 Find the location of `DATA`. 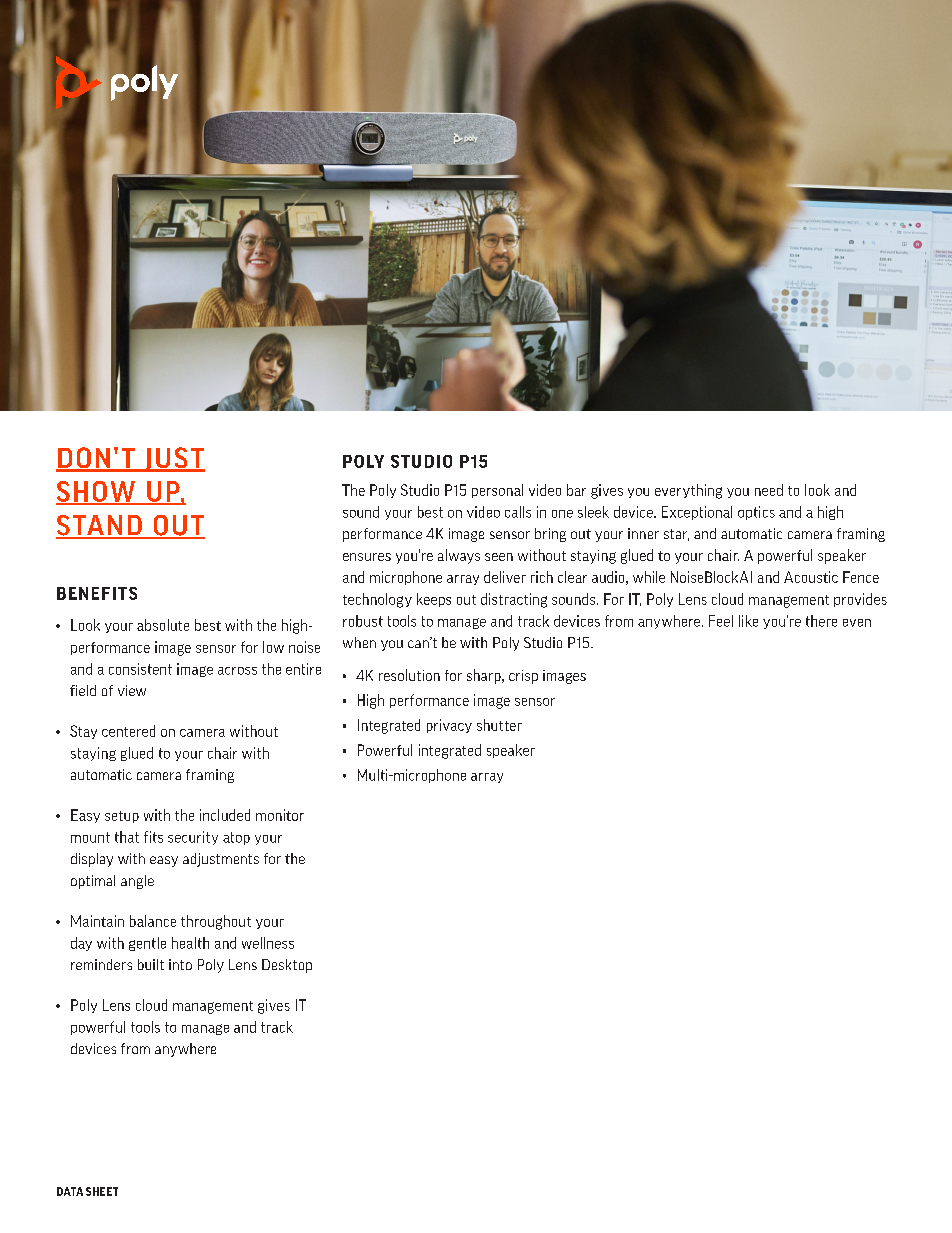

DATA is located at coordinates (70, 1191).
